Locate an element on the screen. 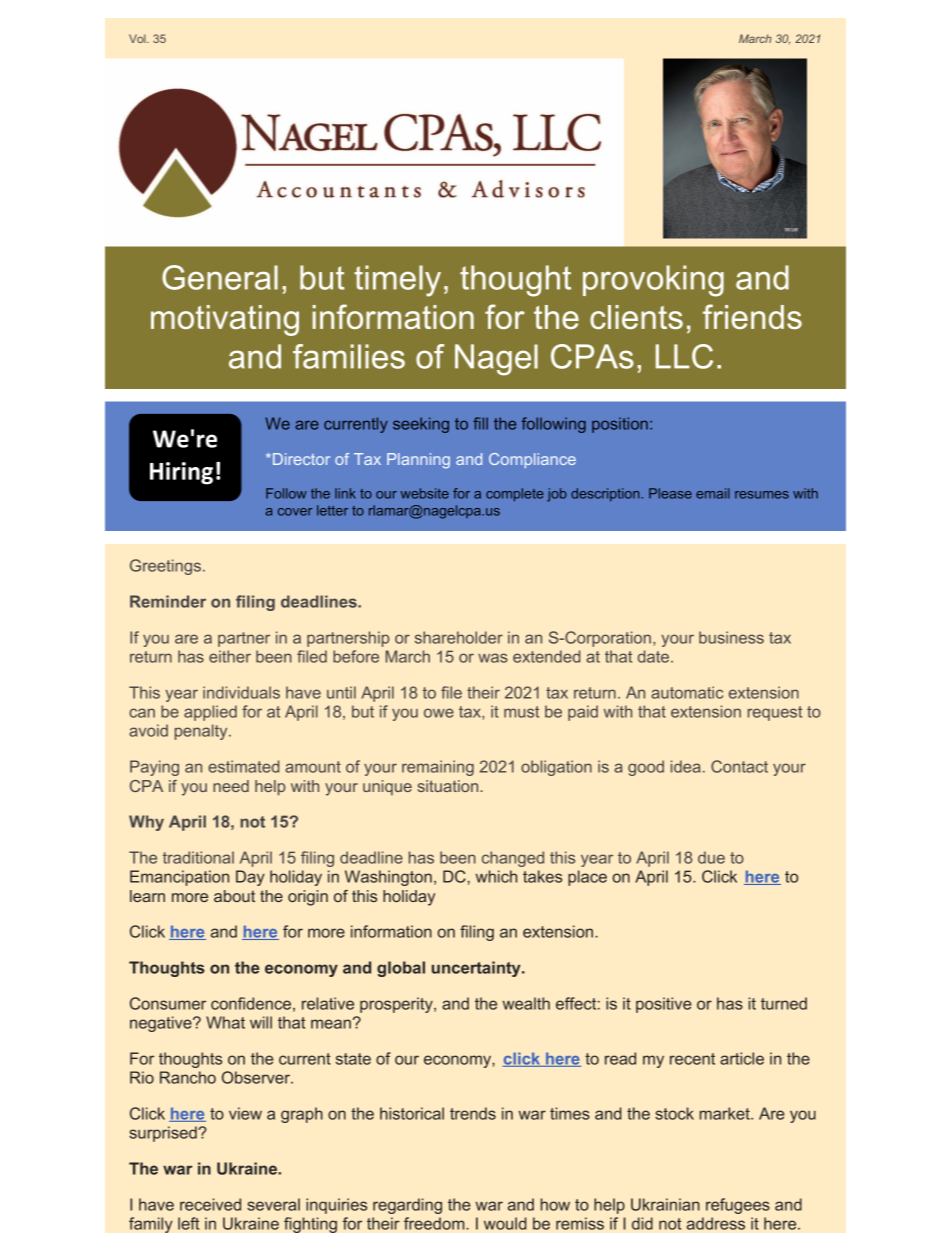  email is located at coordinates (713, 493).
